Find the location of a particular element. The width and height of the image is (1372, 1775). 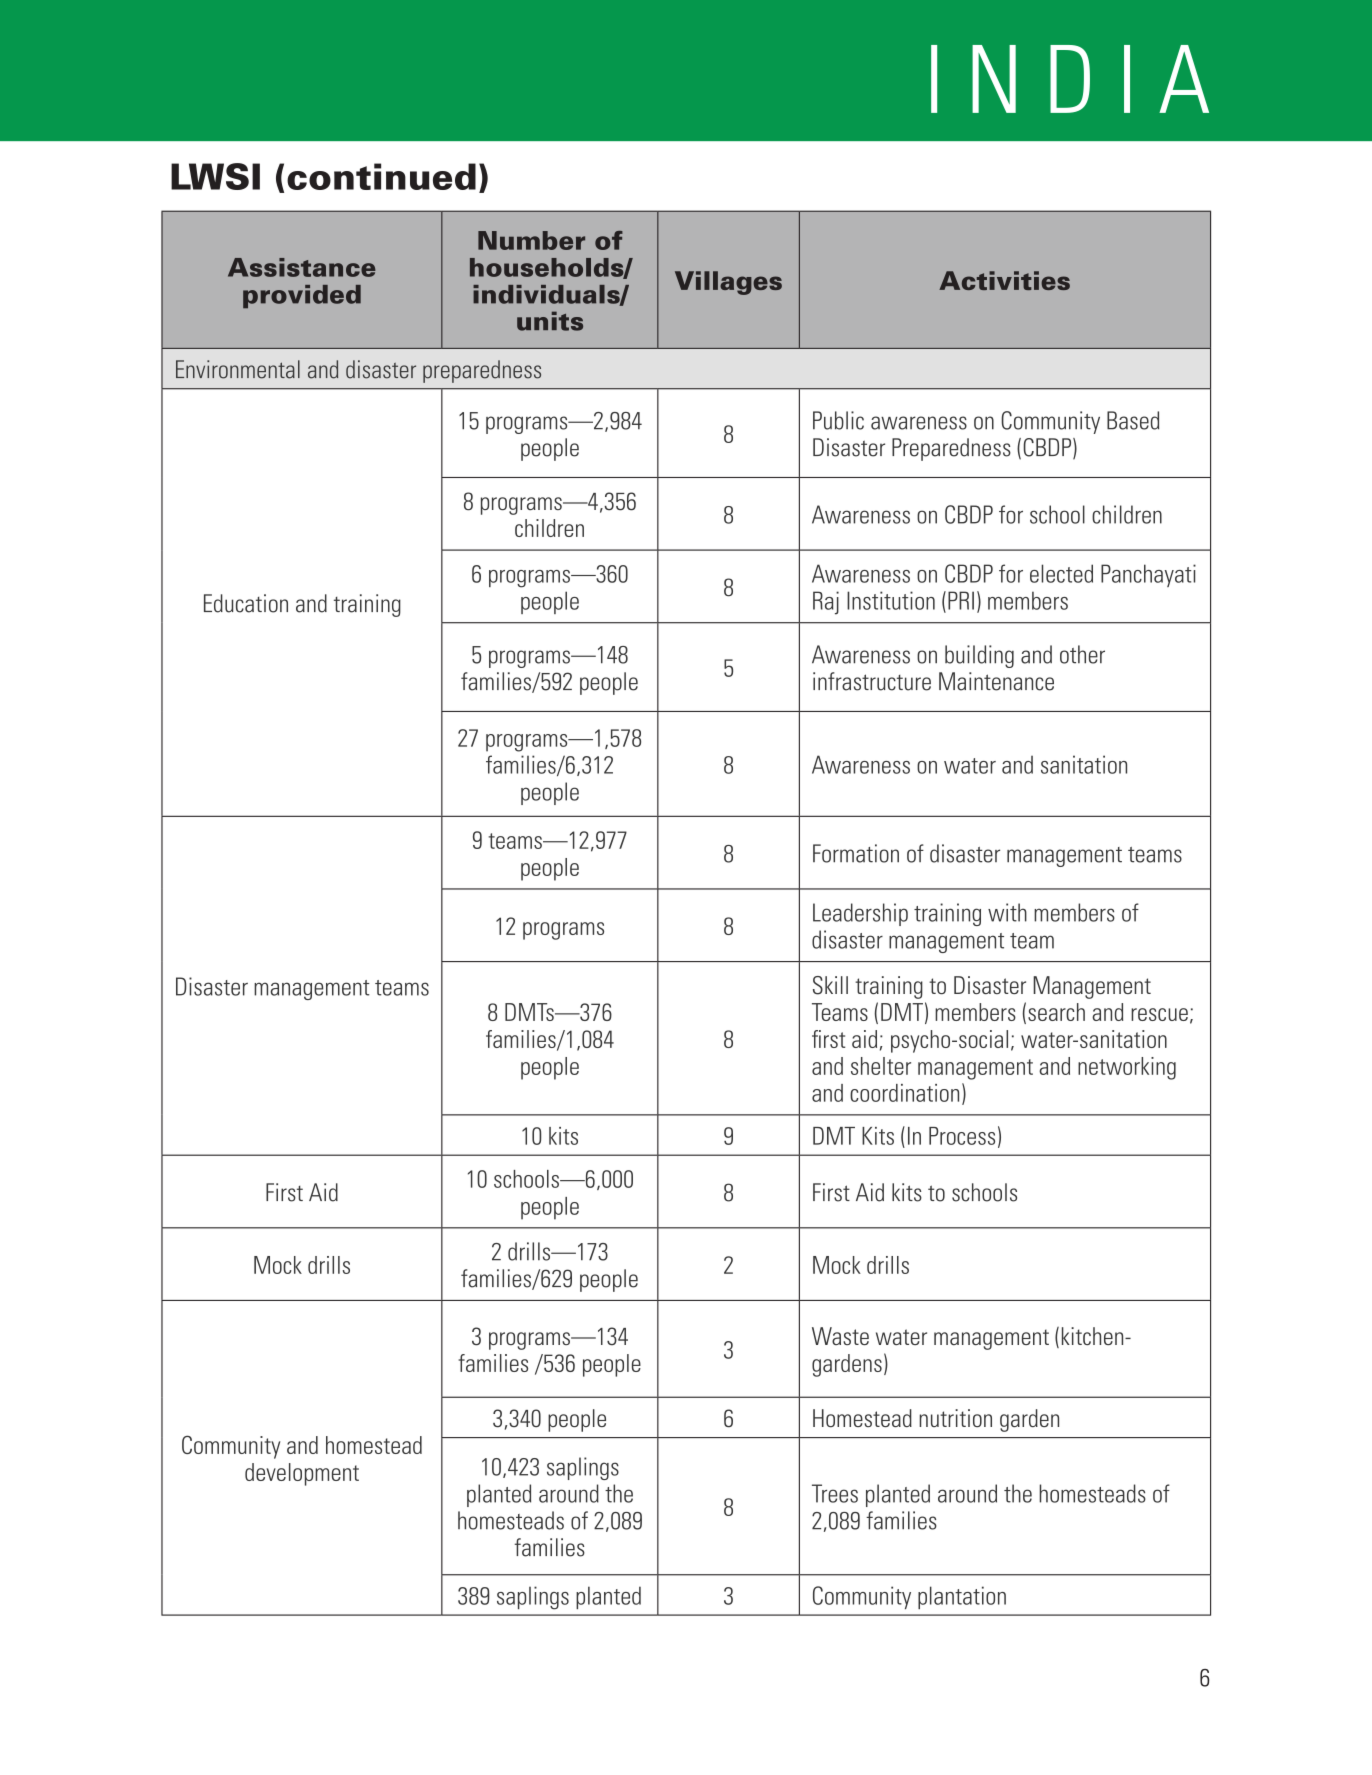

Skill is located at coordinates (830, 985).
